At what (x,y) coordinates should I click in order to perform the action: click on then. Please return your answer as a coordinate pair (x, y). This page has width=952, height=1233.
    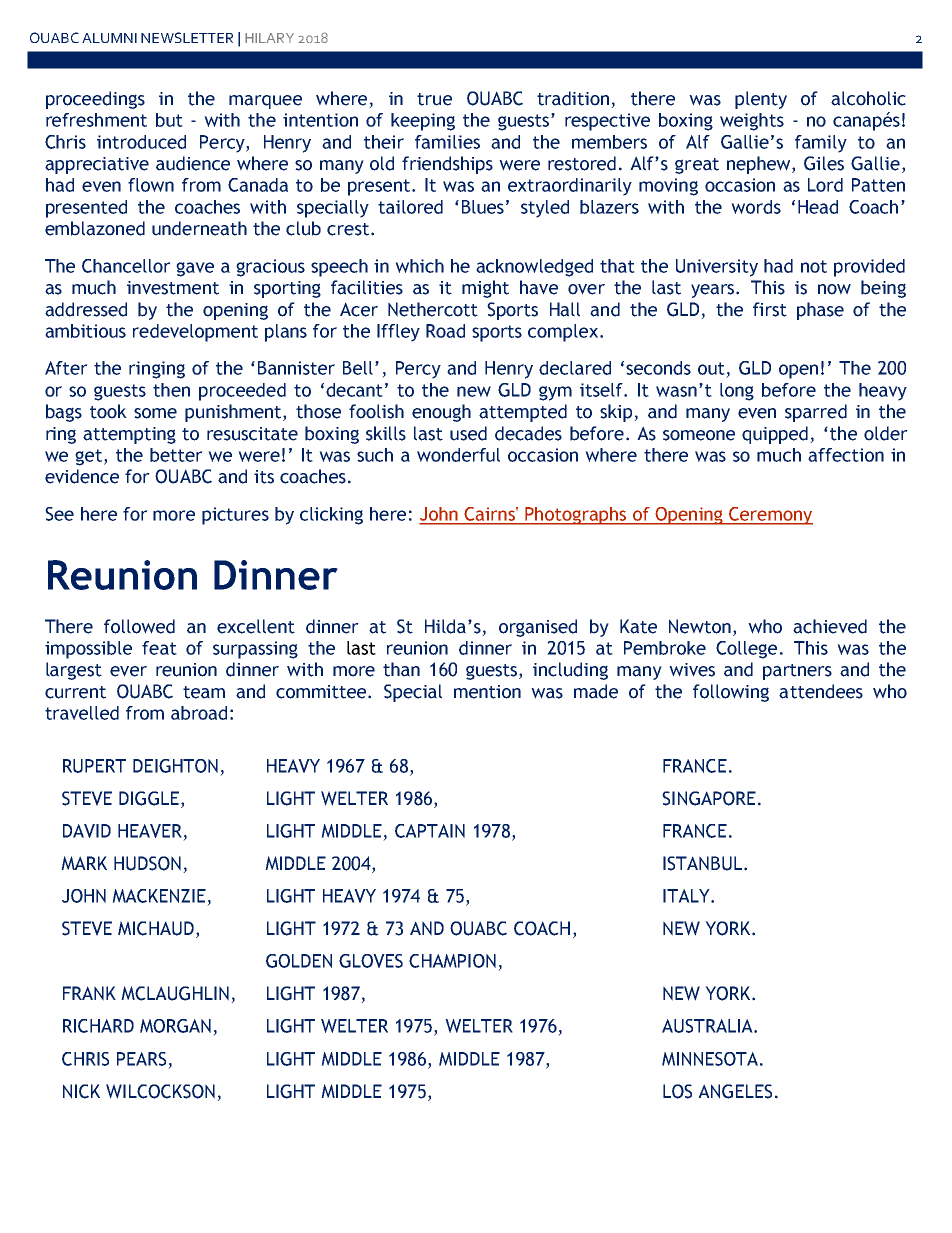
    Looking at the image, I should click on (171, 390).
